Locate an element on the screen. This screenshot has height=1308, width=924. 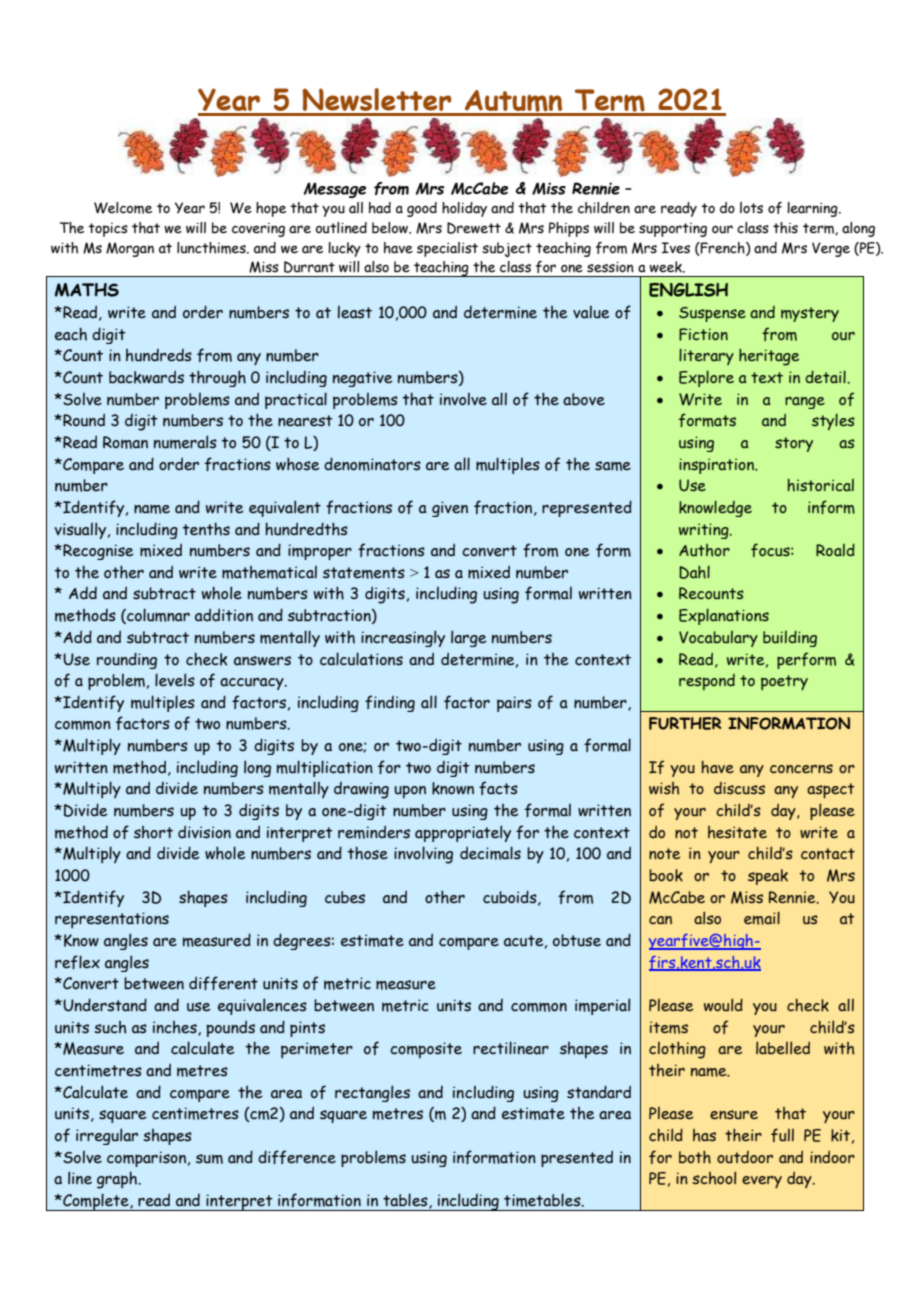
respond is located at coordinates (707, 682).
